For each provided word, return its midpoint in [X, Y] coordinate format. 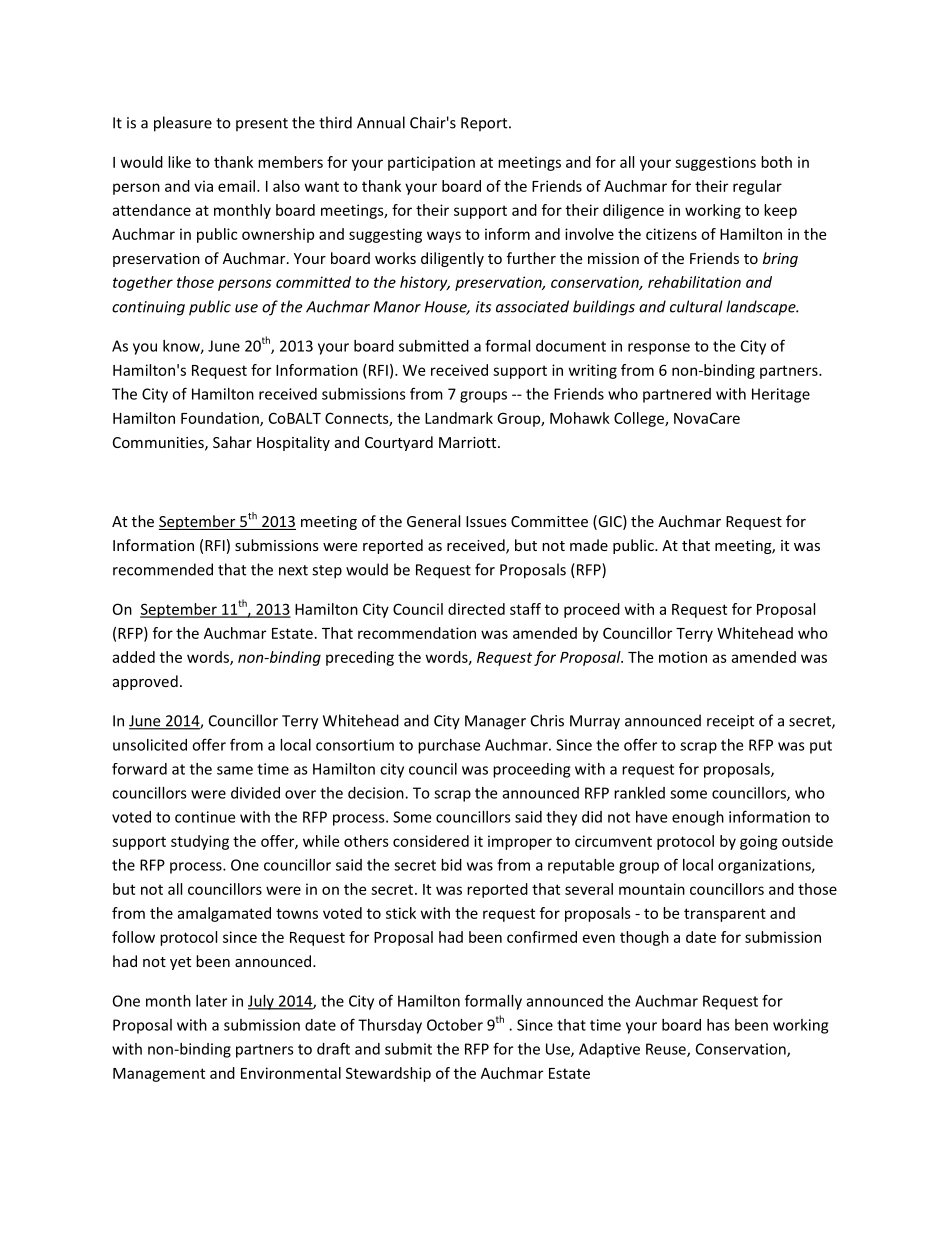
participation [431, 163]
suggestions [715, 163]
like [179, 162]
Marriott [469, 442]
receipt [730, 722]
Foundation [221, 419]
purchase [449, 746]
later [211, 1001]
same [235, 770]
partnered [677, 395]
